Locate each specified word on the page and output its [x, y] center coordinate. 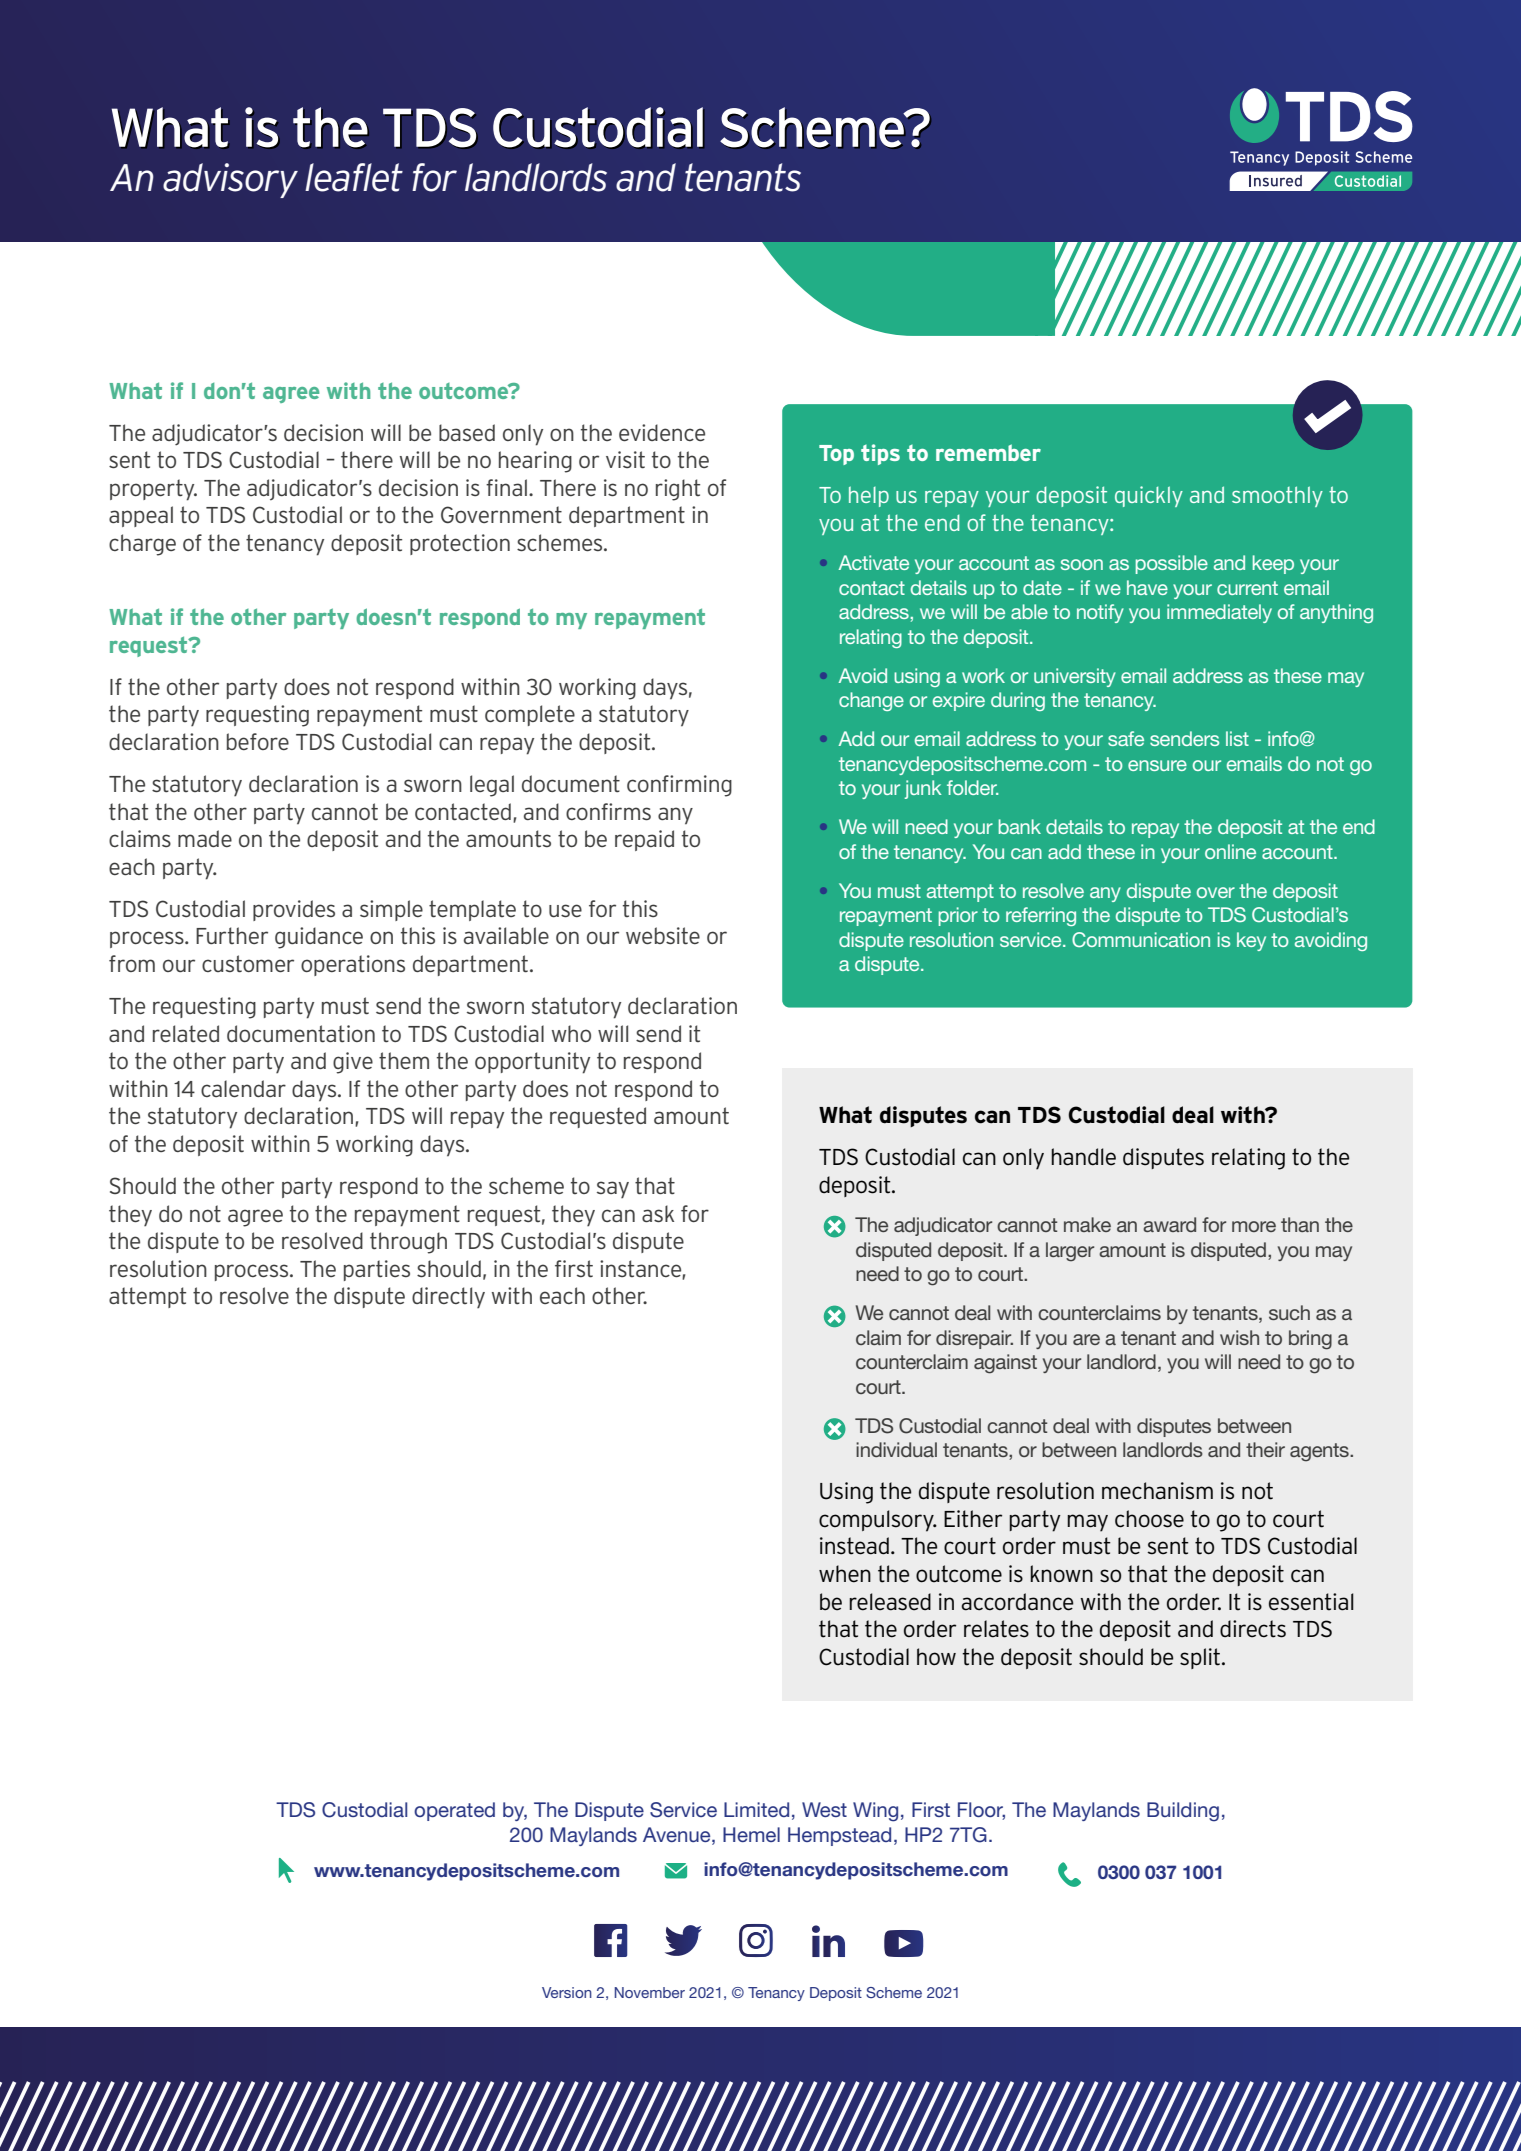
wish [1239, 1337]
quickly [1149, 496]
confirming [679, 786]
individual [896, 1449]
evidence [662, 432]
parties [377, 1270]
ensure [1157, 765]
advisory [230, 180]
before [258, 741]
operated [454, 1811]
